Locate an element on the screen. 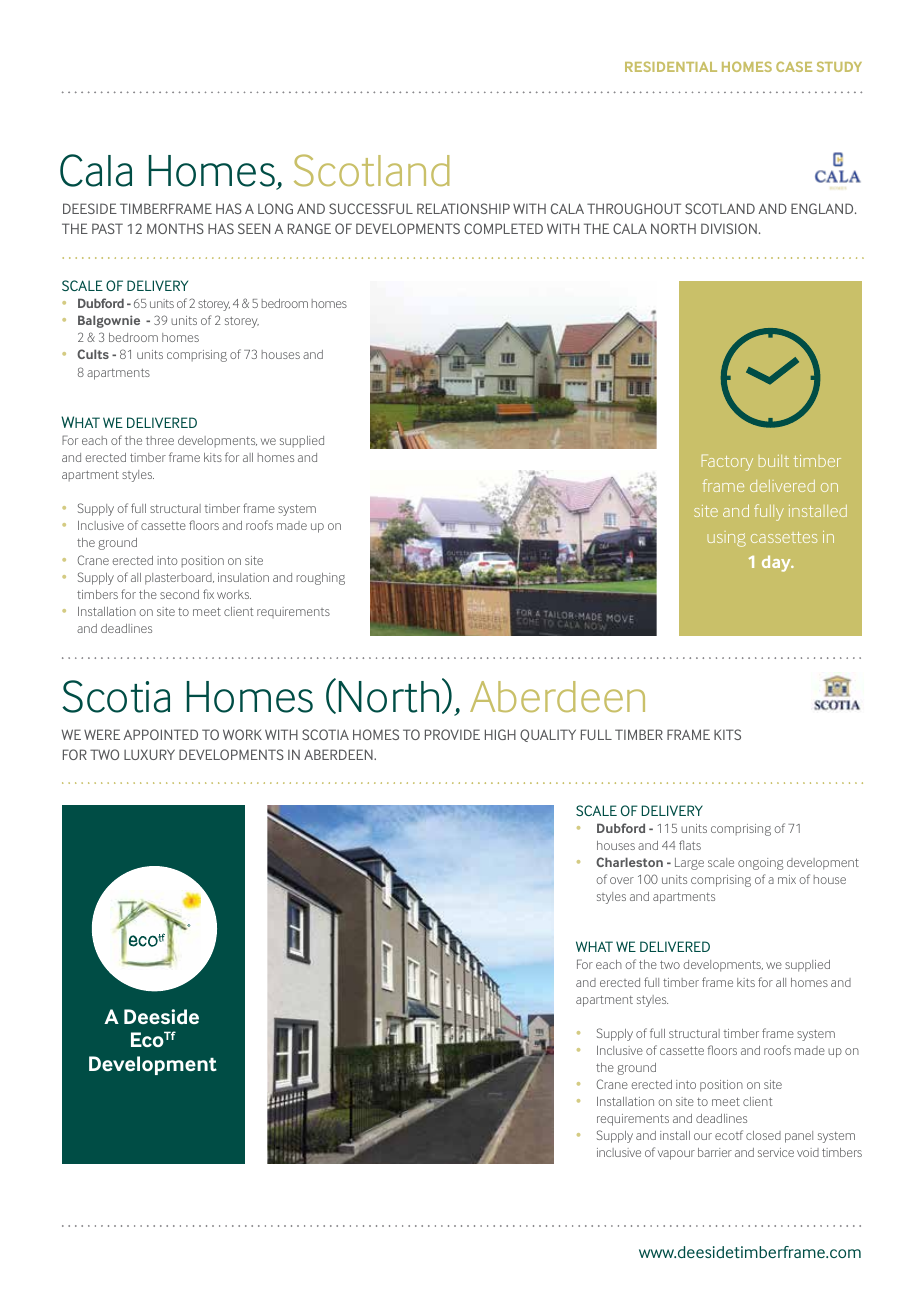 This screenshot has height=1308, width=924. vapour is located at coordinates (676, 1155).
